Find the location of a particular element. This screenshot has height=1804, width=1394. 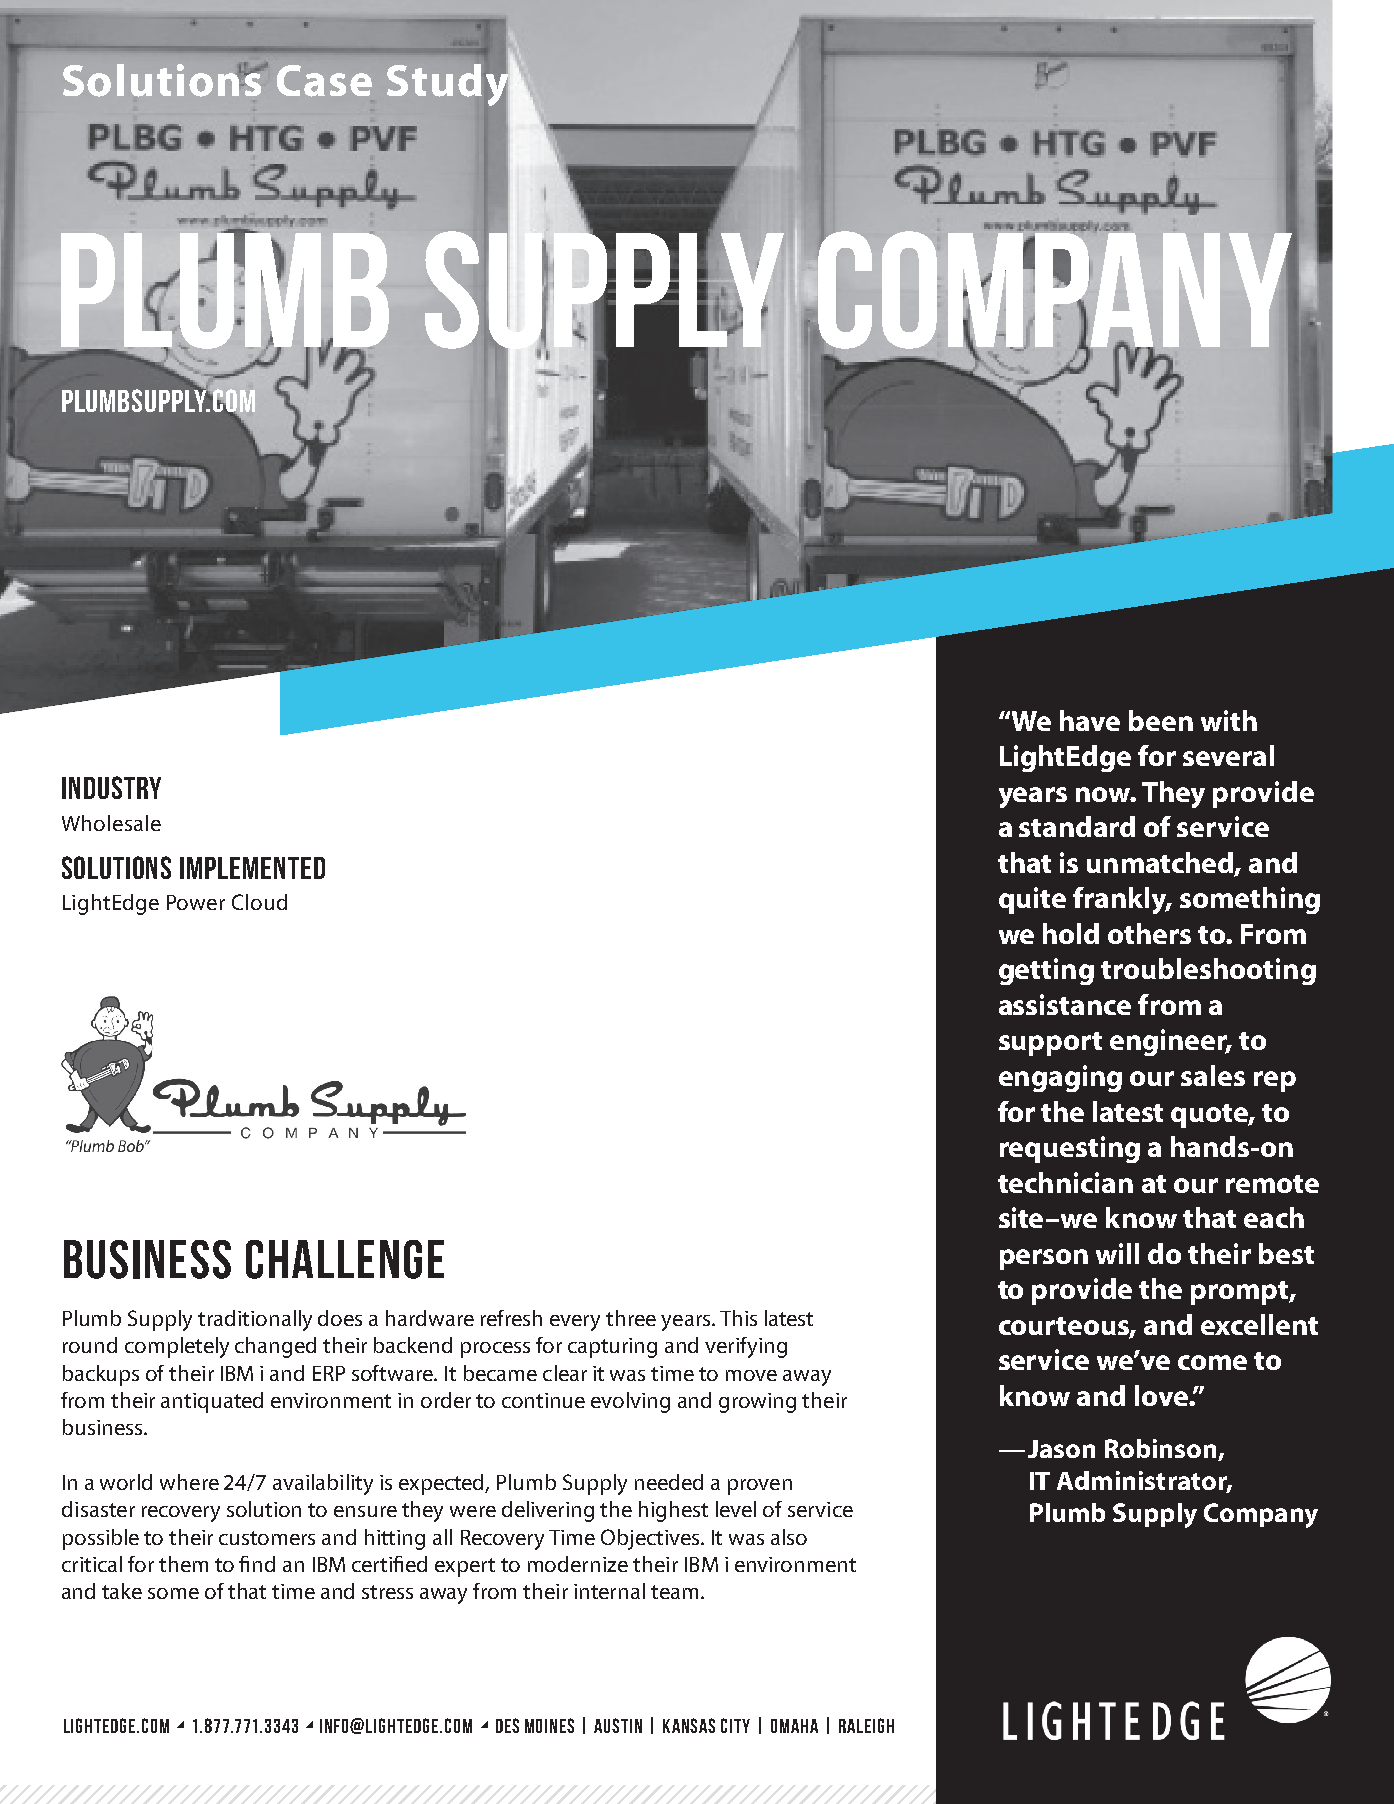

others is located at coordinates (1149, 933).
